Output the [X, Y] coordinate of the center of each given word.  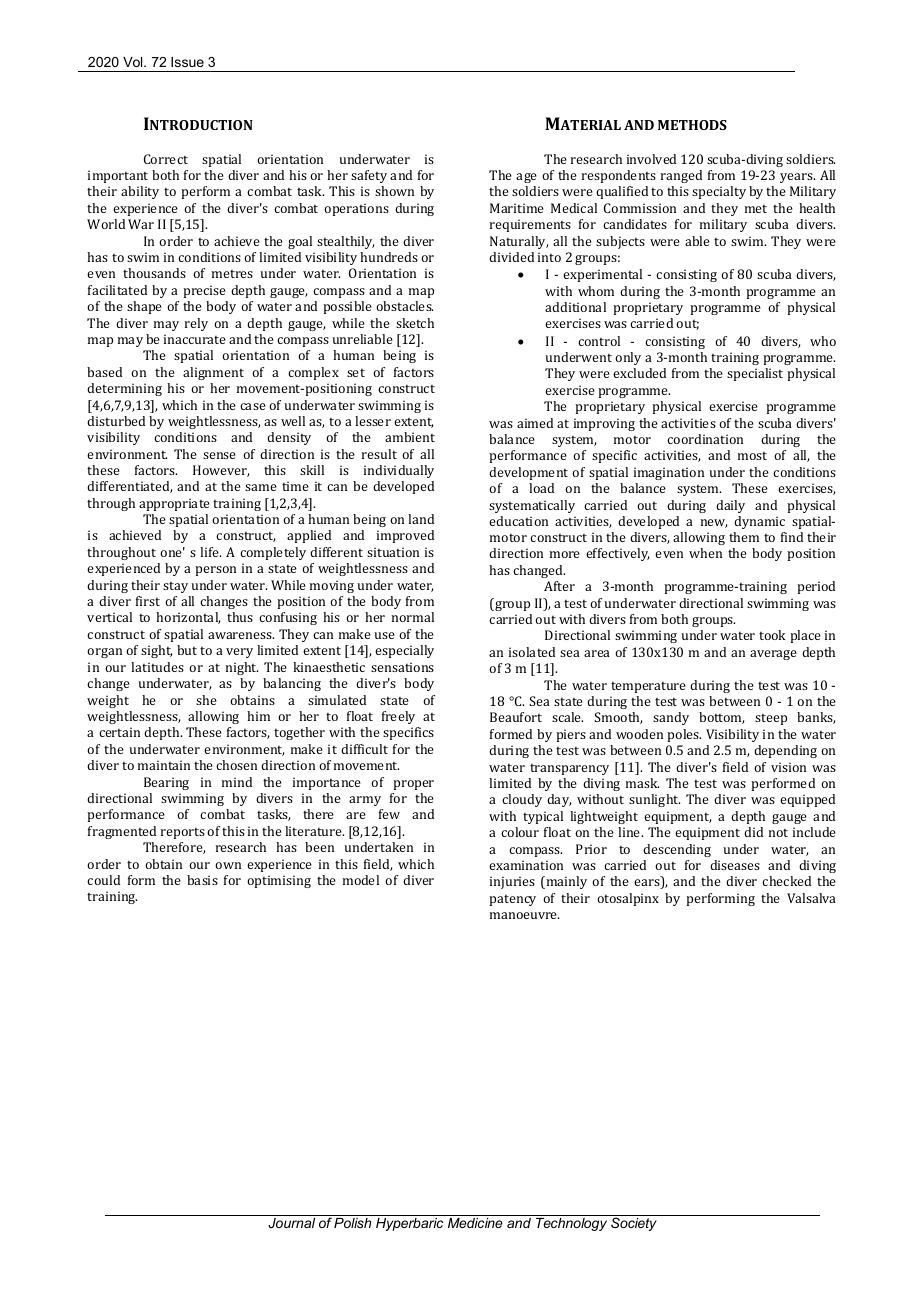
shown [394, 191]
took [772, 635]
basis [202, 880]
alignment [213, 373]
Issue [187, 62]
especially [404, 651]
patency [512, 900]
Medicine [475, 1223]
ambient [410, 437]
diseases [735, 865]
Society [634, 1224]
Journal [291, 1223]
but [187, 650]
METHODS [692, 125]
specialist [755, 374]
